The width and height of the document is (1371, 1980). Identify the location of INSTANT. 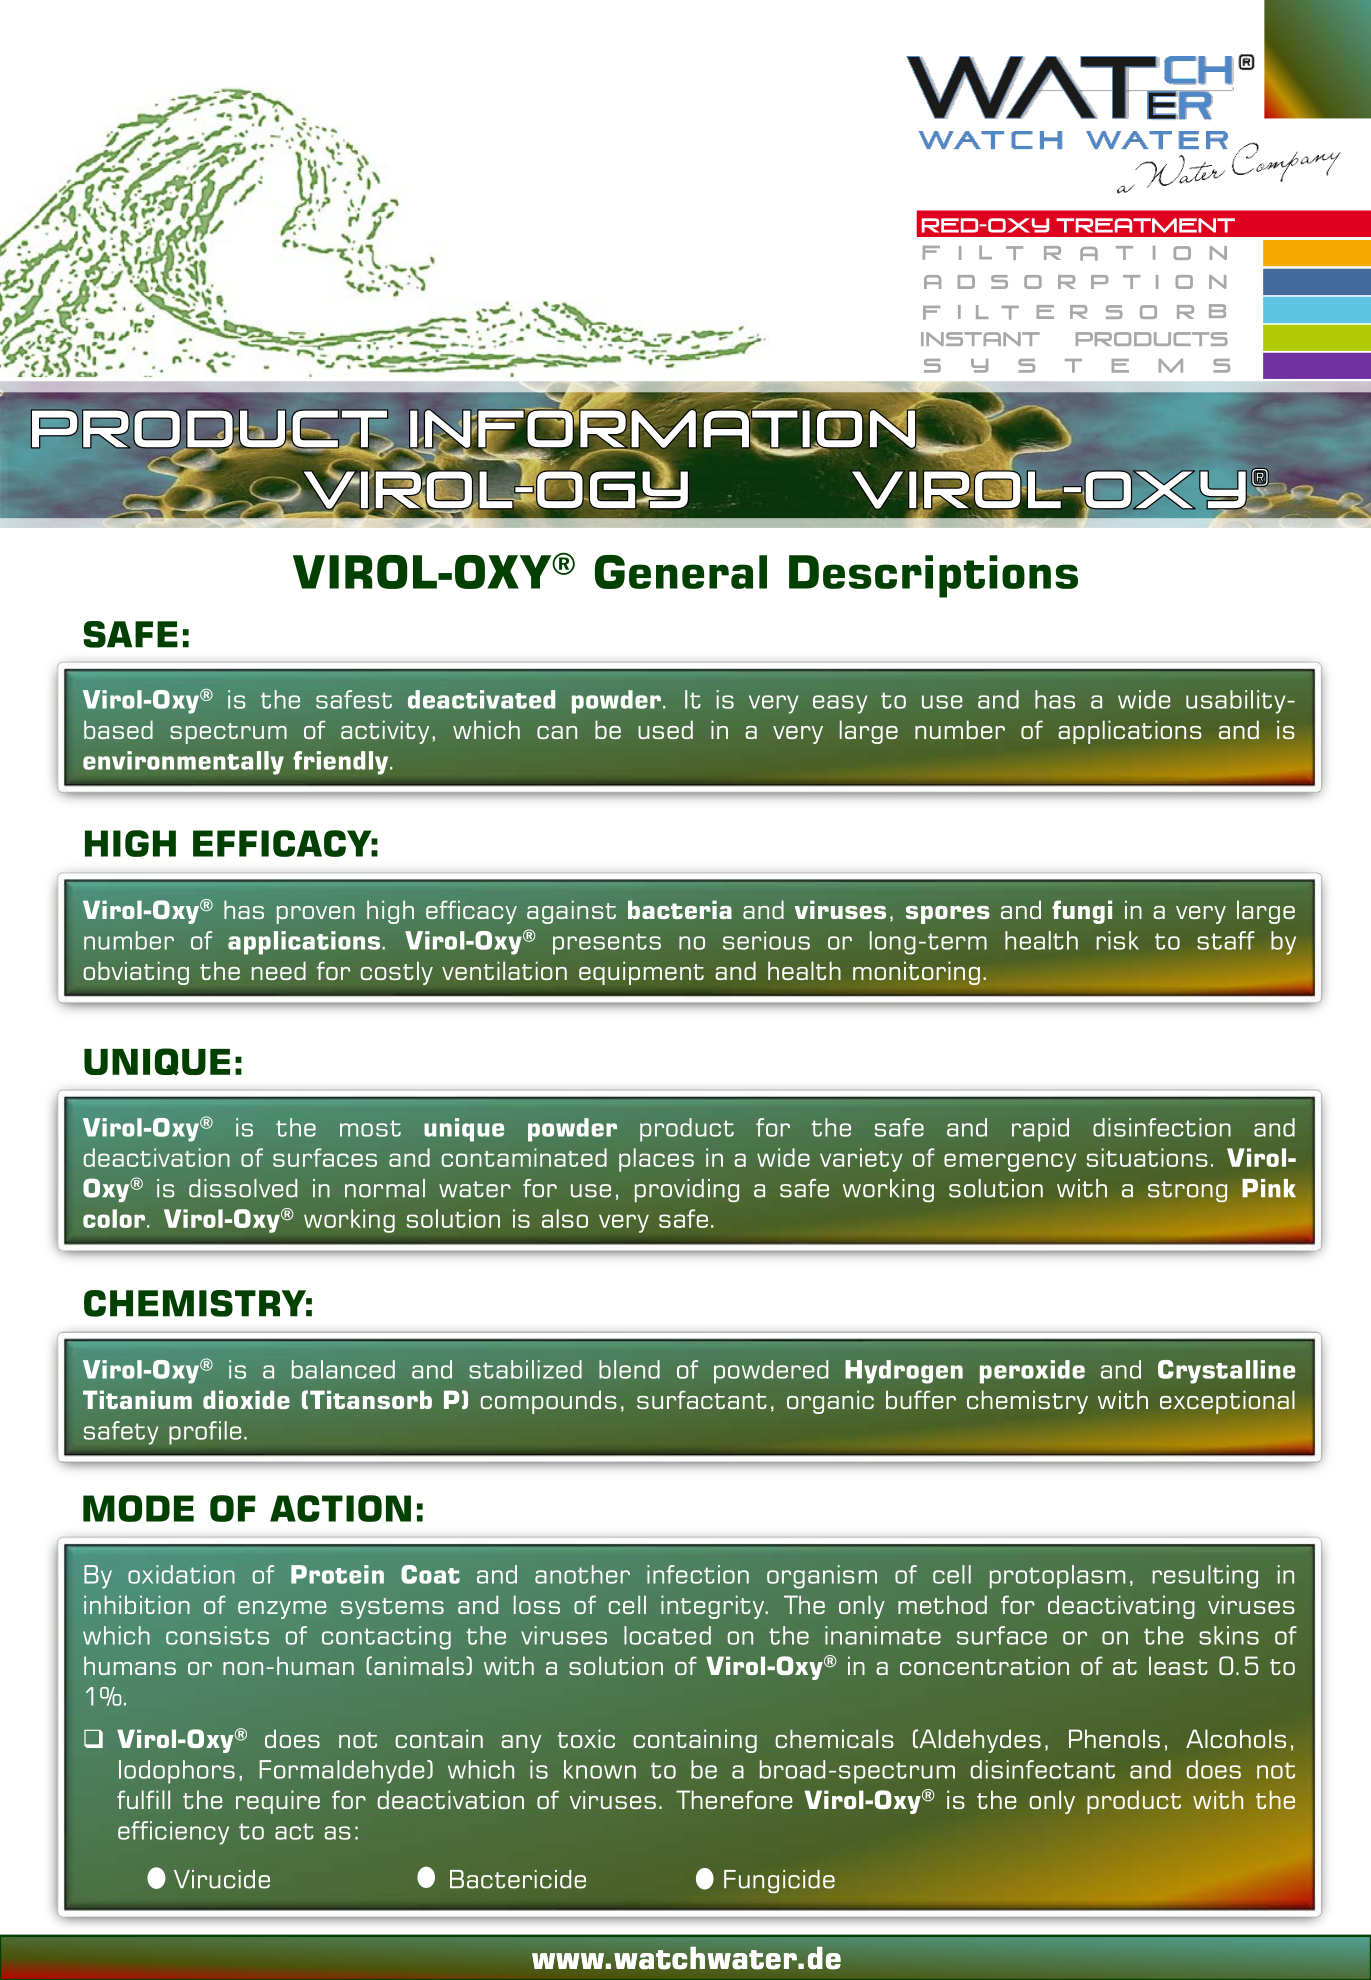
(980, 339).
